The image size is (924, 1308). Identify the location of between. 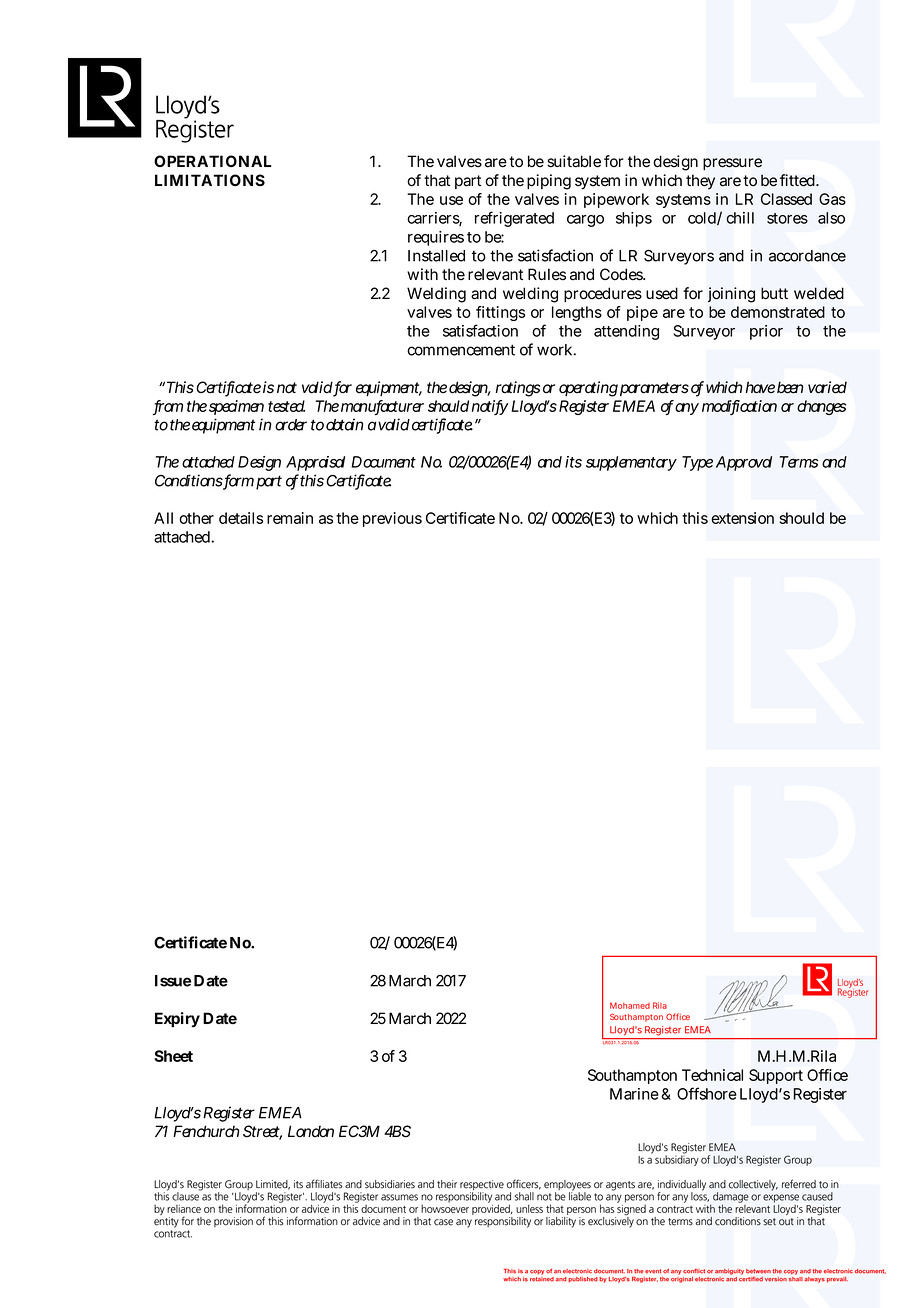
(758, 1271).
